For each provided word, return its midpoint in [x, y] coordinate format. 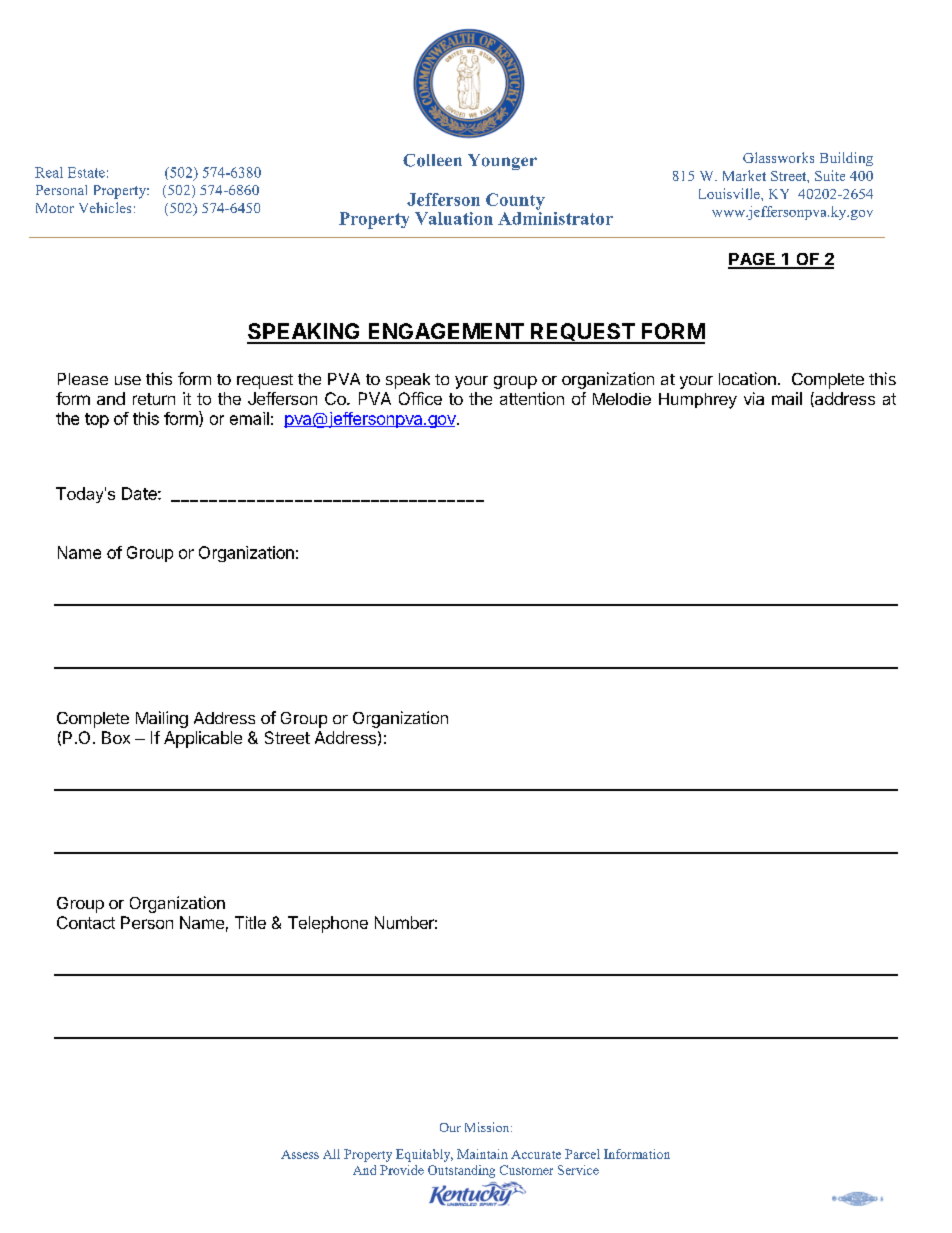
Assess [300, 1154]
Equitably [424, 1155]
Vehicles [105, 207]
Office [420, 398]
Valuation [454, 218]
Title [250, 922]
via [754, 398]
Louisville [730, 193]
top [97, 420]
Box [116, 737]
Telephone [328, 924]
